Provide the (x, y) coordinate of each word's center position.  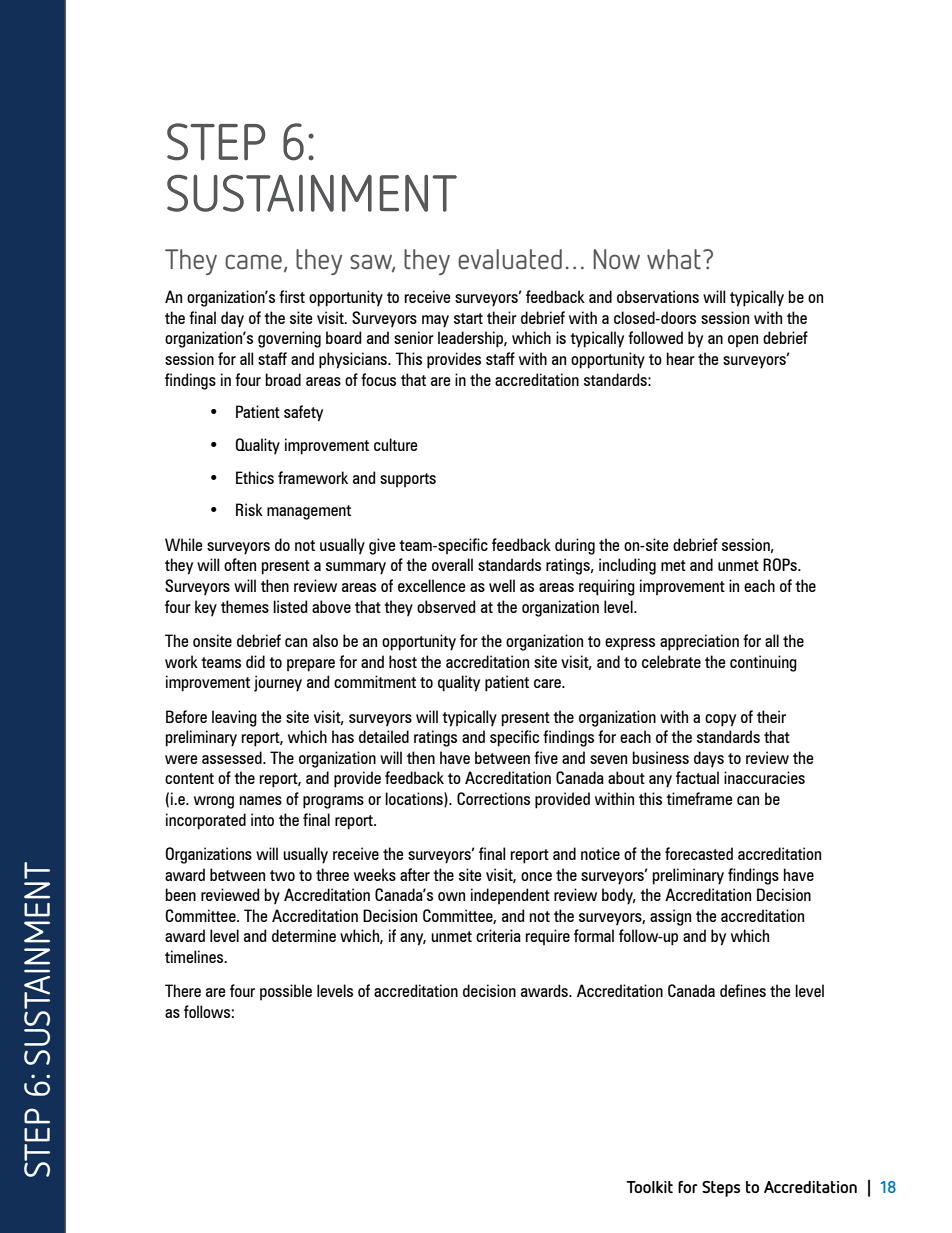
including (627, 566)
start (468, 318)
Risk (249, 509)
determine (304, 935)
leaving (234, 718)
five (546, 757)
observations (658, 296)
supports (408, 480)
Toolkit (649, 1187)
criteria (498, 935)
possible (286, 992)
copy (720, 720)
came (253, 261)
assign (670, 917)
